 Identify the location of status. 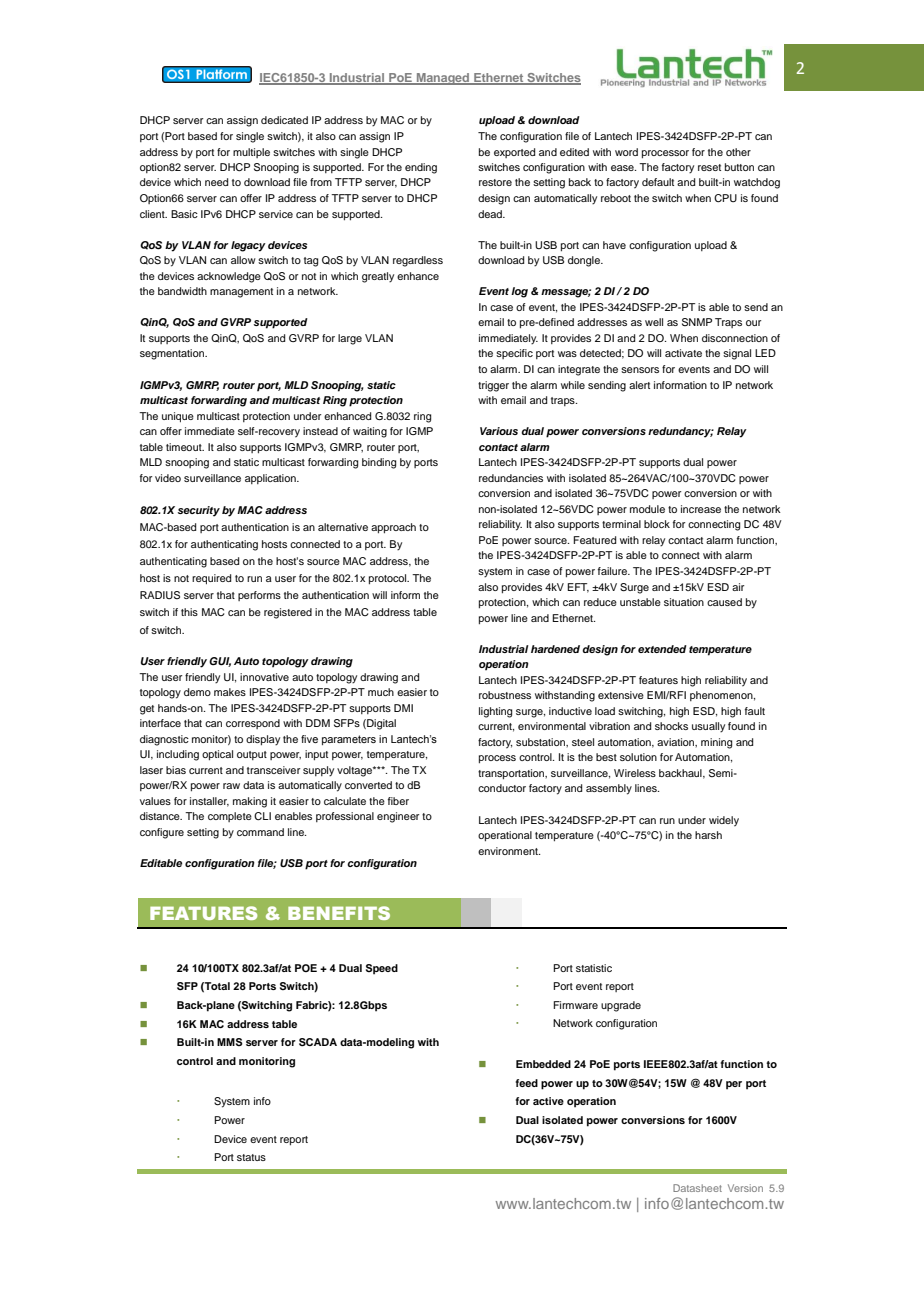
(251, 1157).
